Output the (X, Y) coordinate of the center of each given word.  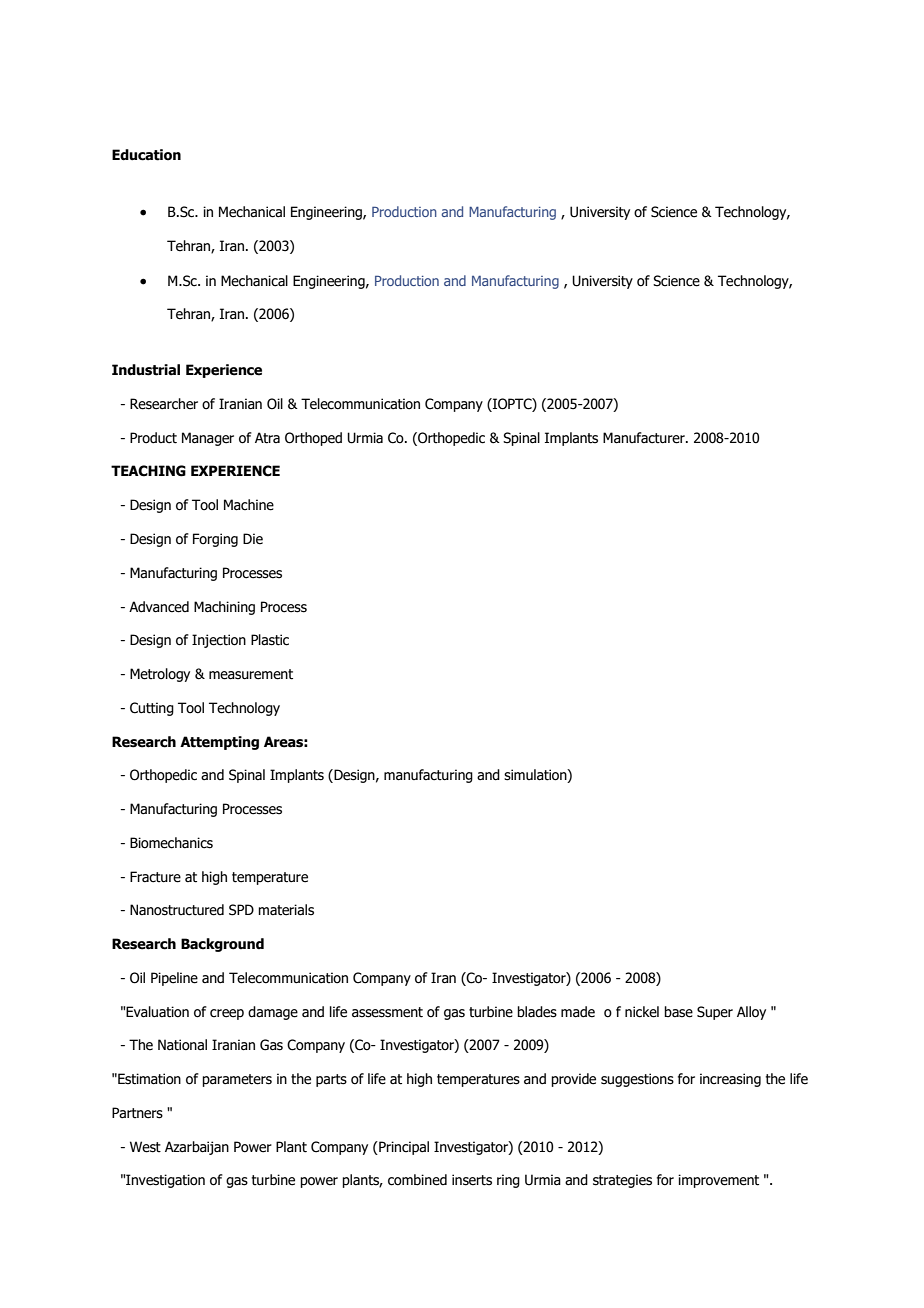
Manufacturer (645, 438)
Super (715, 1013)
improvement (718, 1181)
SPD (241, 910)
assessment (387, 1012)
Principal (403, 1148)
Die (253, 539)
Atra (267, 438)
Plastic (270, 640)
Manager (208, 439)
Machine (249, 505)
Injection (219, 641)
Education (146, 155)
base (678, 1012)
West (145, 1147)
